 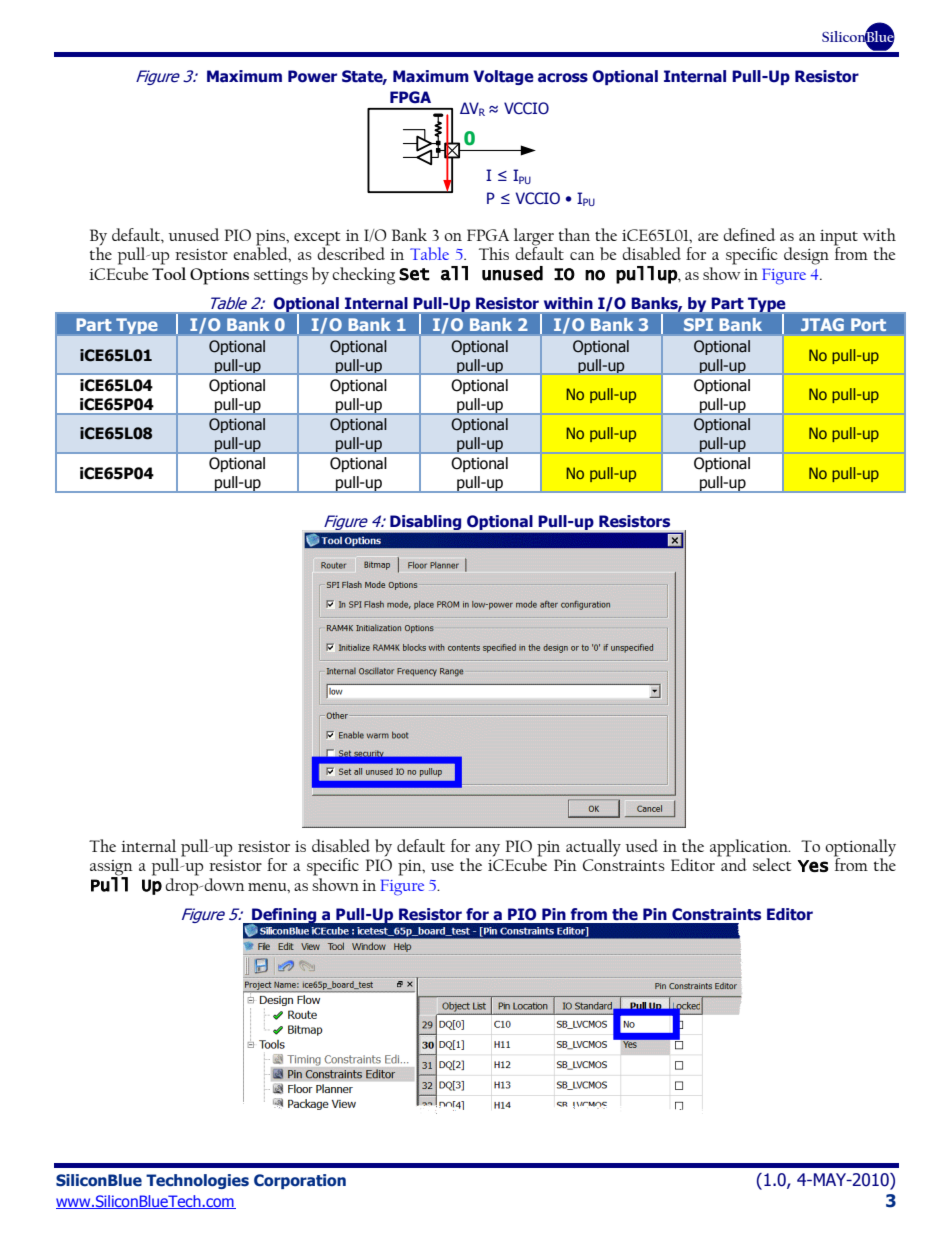 I want to click on This, so click(x=494, y=253).
